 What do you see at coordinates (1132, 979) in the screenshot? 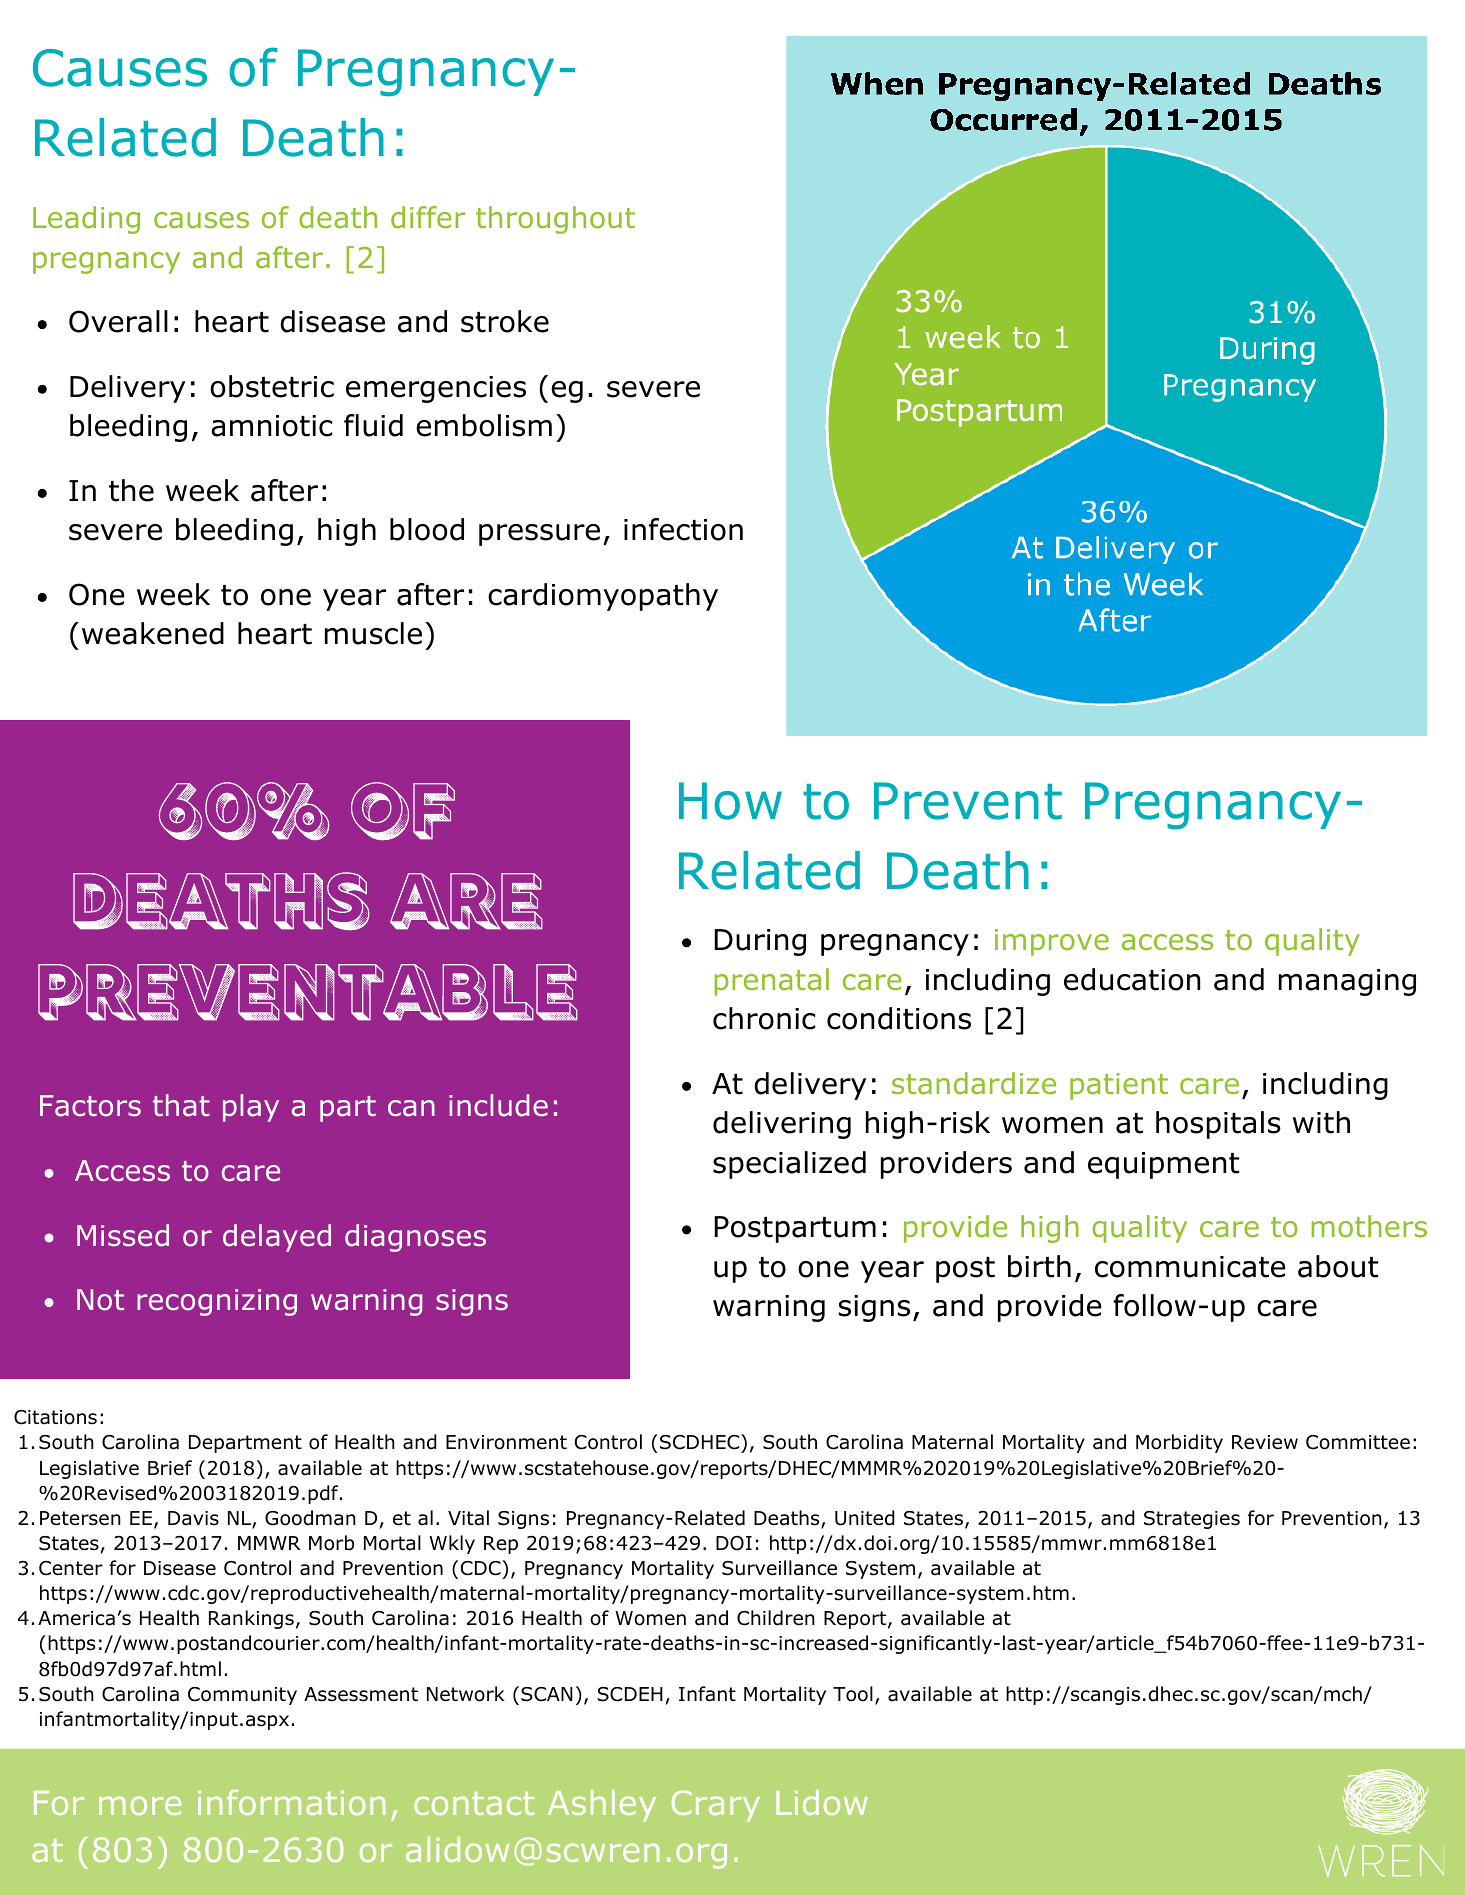
I see `education` at bounding box center [1132, 979].
